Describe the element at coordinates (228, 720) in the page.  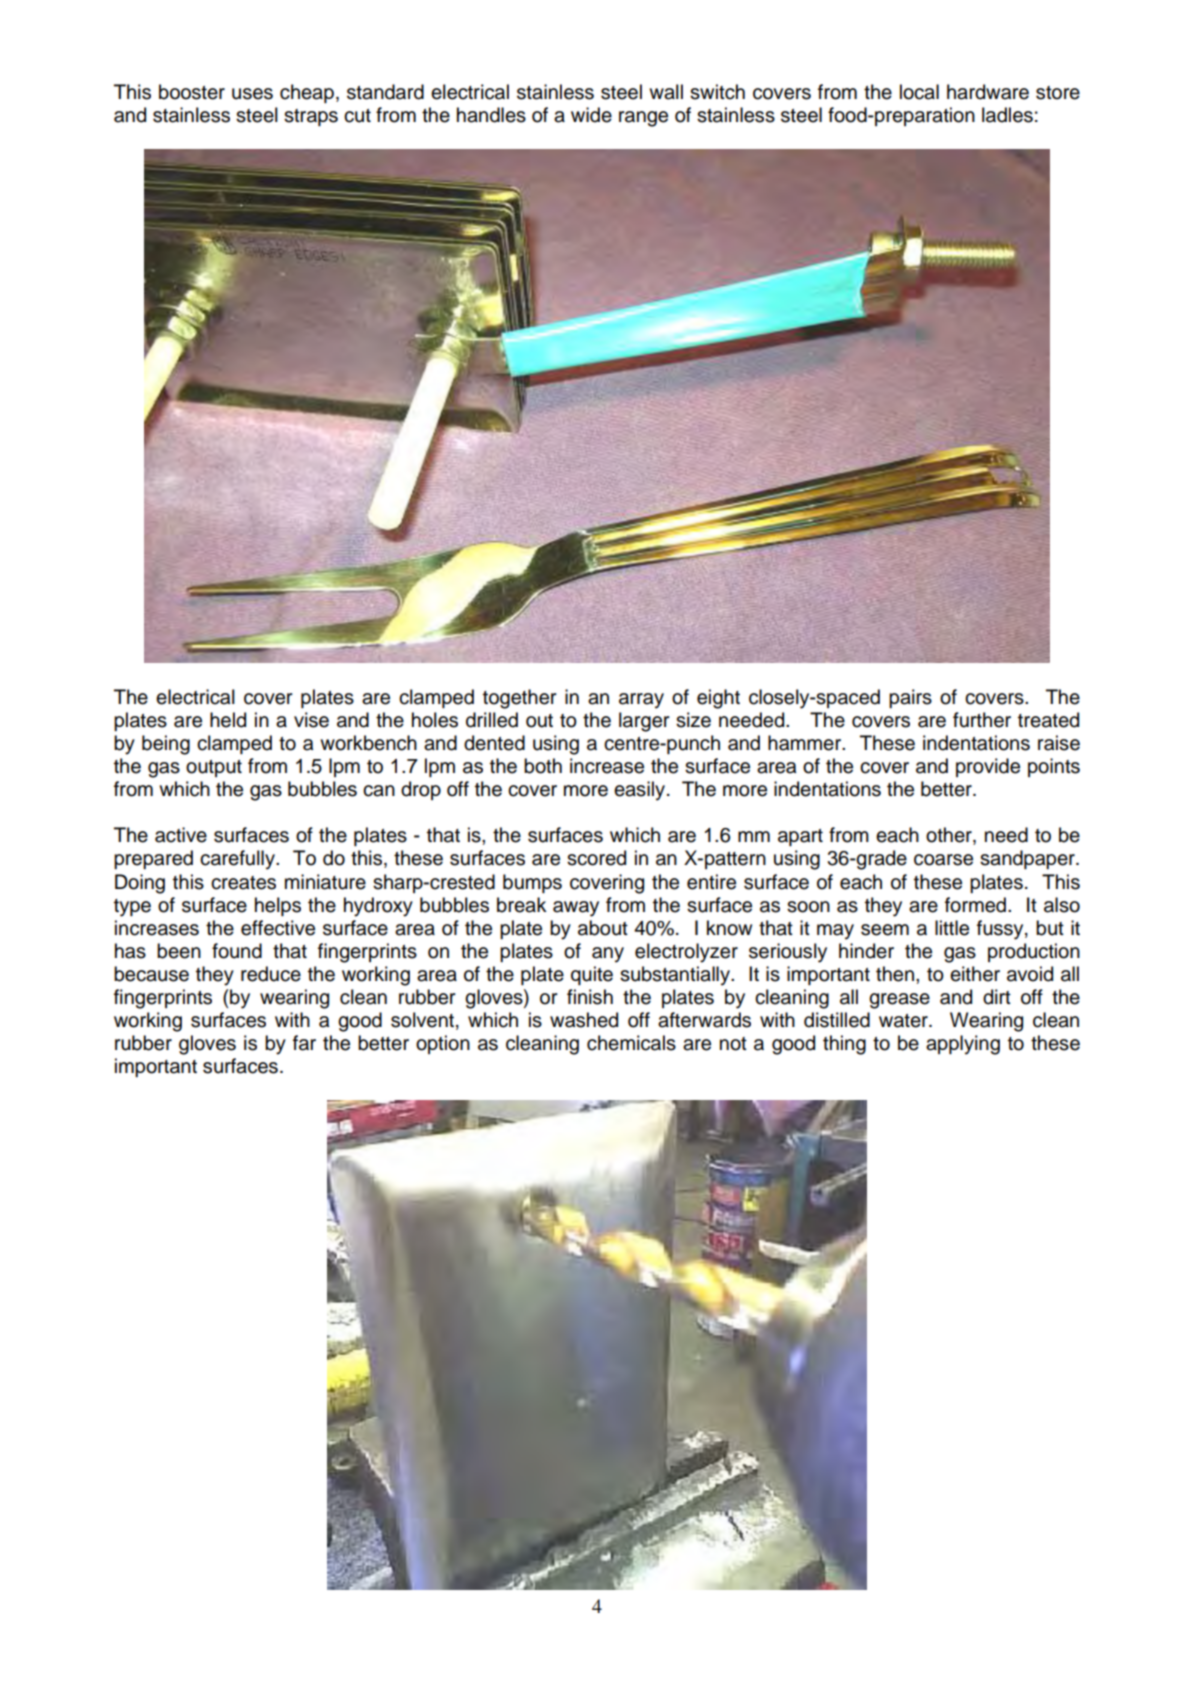
I see `held` at that location.
